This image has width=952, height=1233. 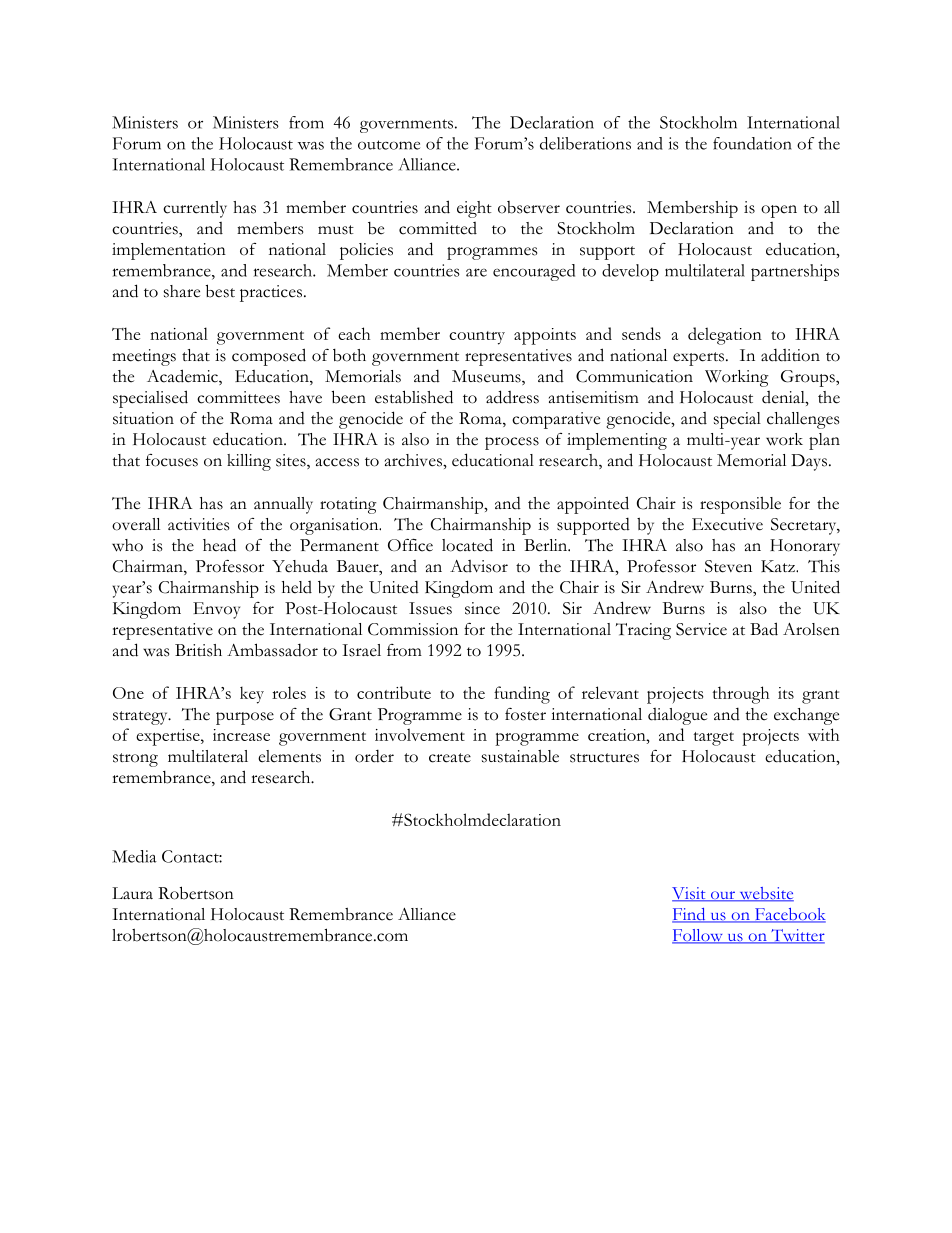 What do you see at coordinates (219, 545) in the image?
I see `head` at bounding box center [219, 545].
